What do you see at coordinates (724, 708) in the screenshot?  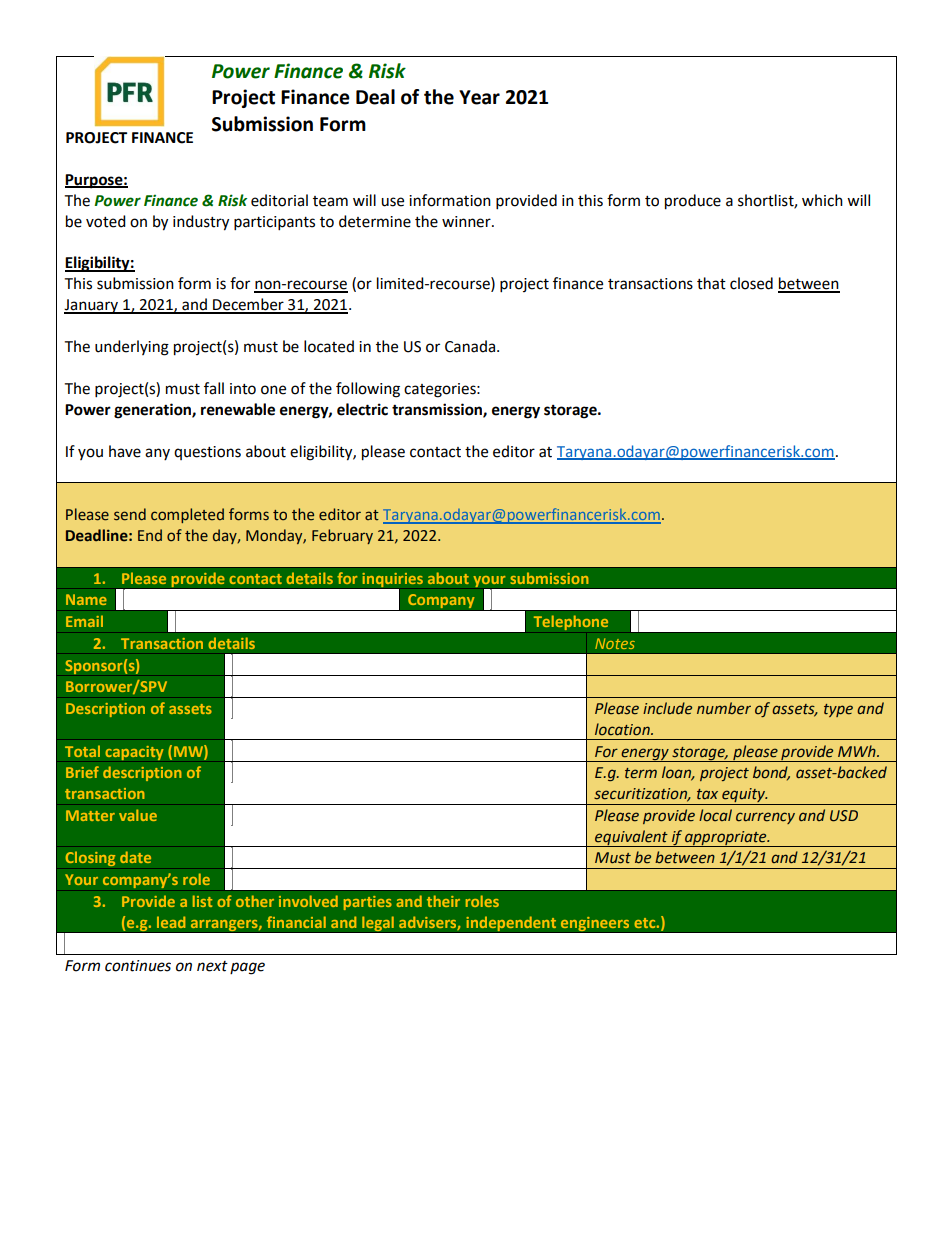 I see `number` at bounding box center [724, 708].
